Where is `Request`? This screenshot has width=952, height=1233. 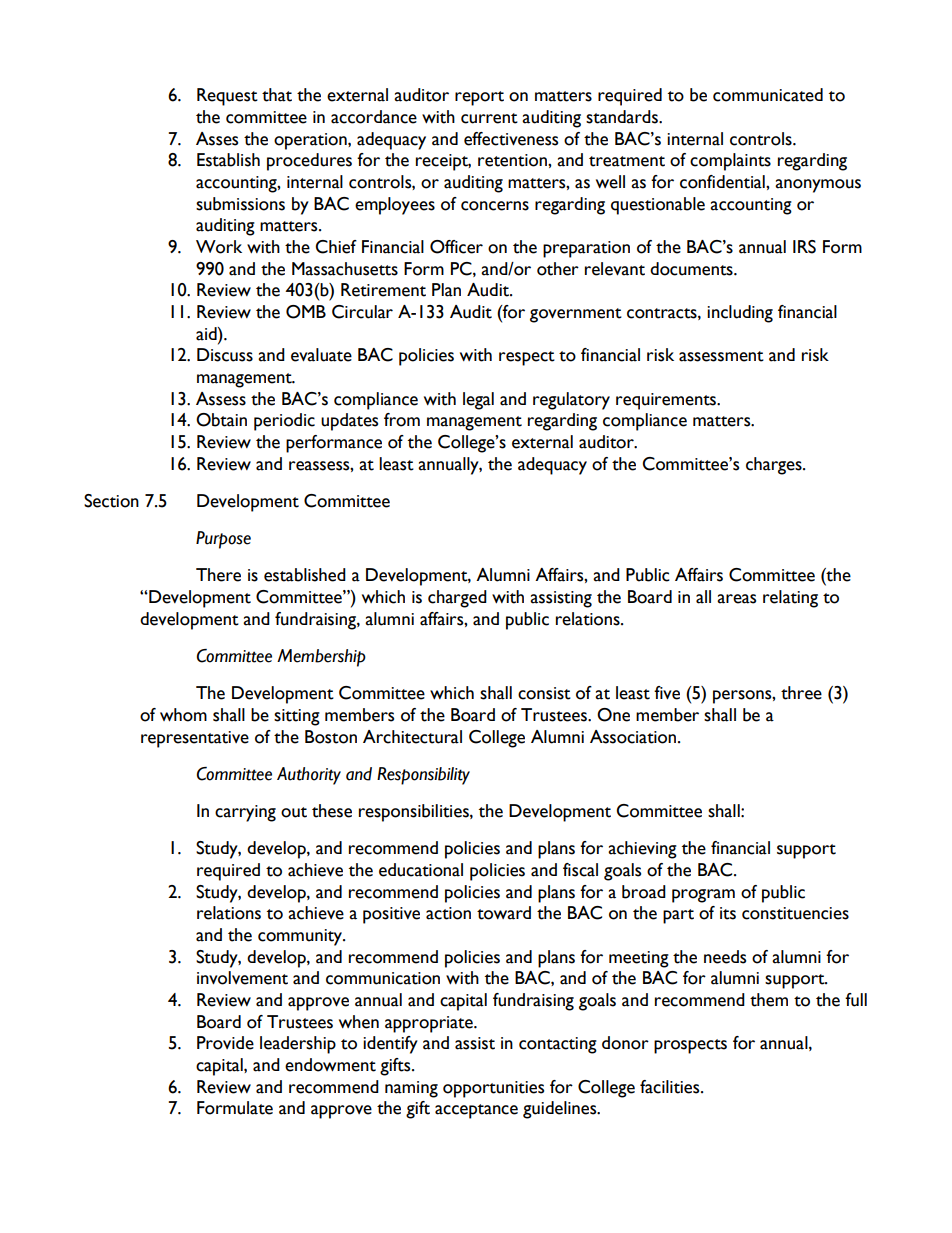 Request is located at coordinates (227, 97).
